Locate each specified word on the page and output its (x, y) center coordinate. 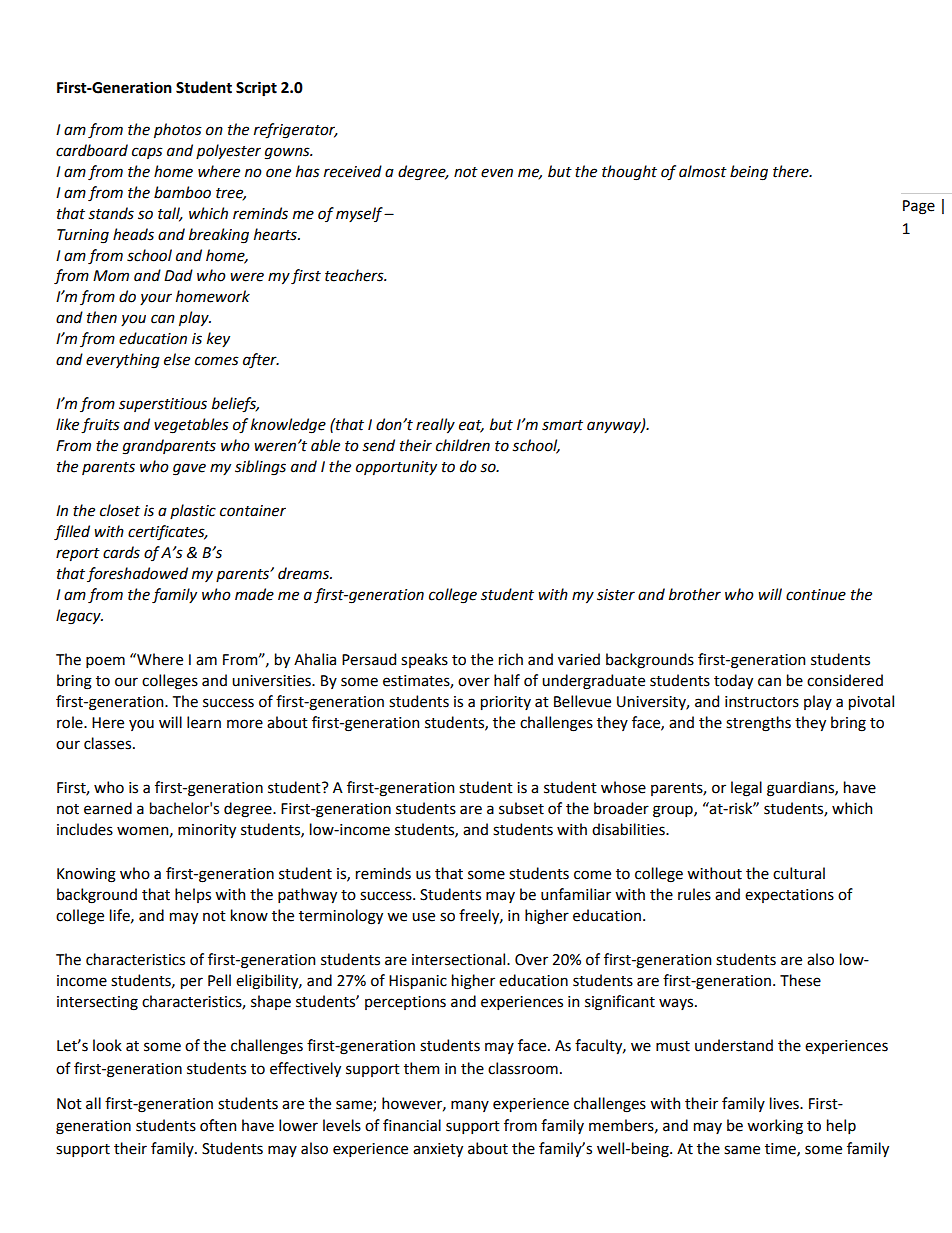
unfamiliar (576, 894)
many (470, 1106)
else (177, 359)
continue (816, 595)
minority (207, 831)
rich (511, 659)
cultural (799, 873)
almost (703, 171)
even (497, 173)
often (218, 1125)
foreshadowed (137, 574)
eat (471, 426)
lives (785, 1103)
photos (178, 130)
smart (562, 425)
